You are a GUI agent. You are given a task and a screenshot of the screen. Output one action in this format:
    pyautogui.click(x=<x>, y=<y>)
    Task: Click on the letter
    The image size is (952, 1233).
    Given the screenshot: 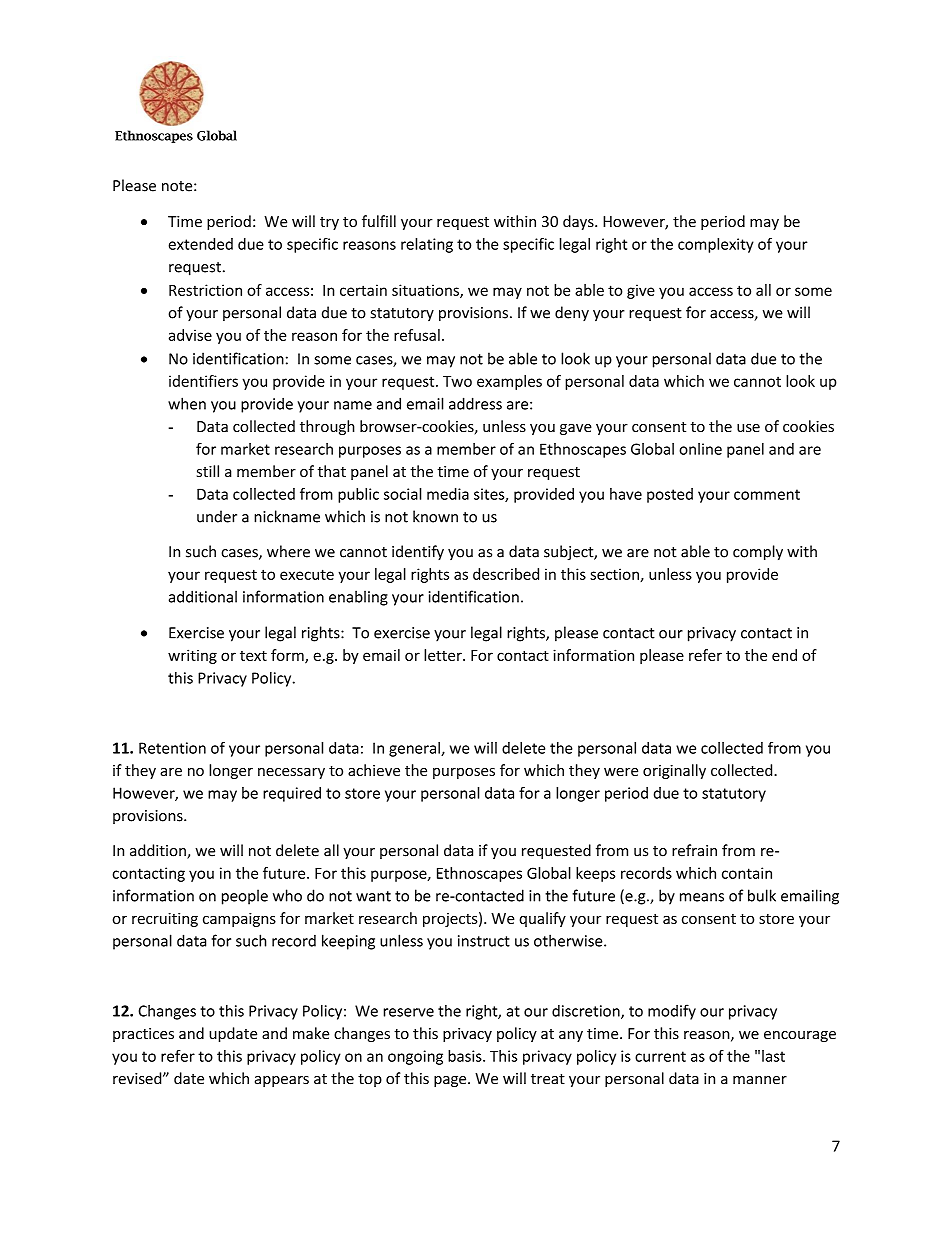 What is the action you would take?
    pyautogui.click(x=444, y=655)
